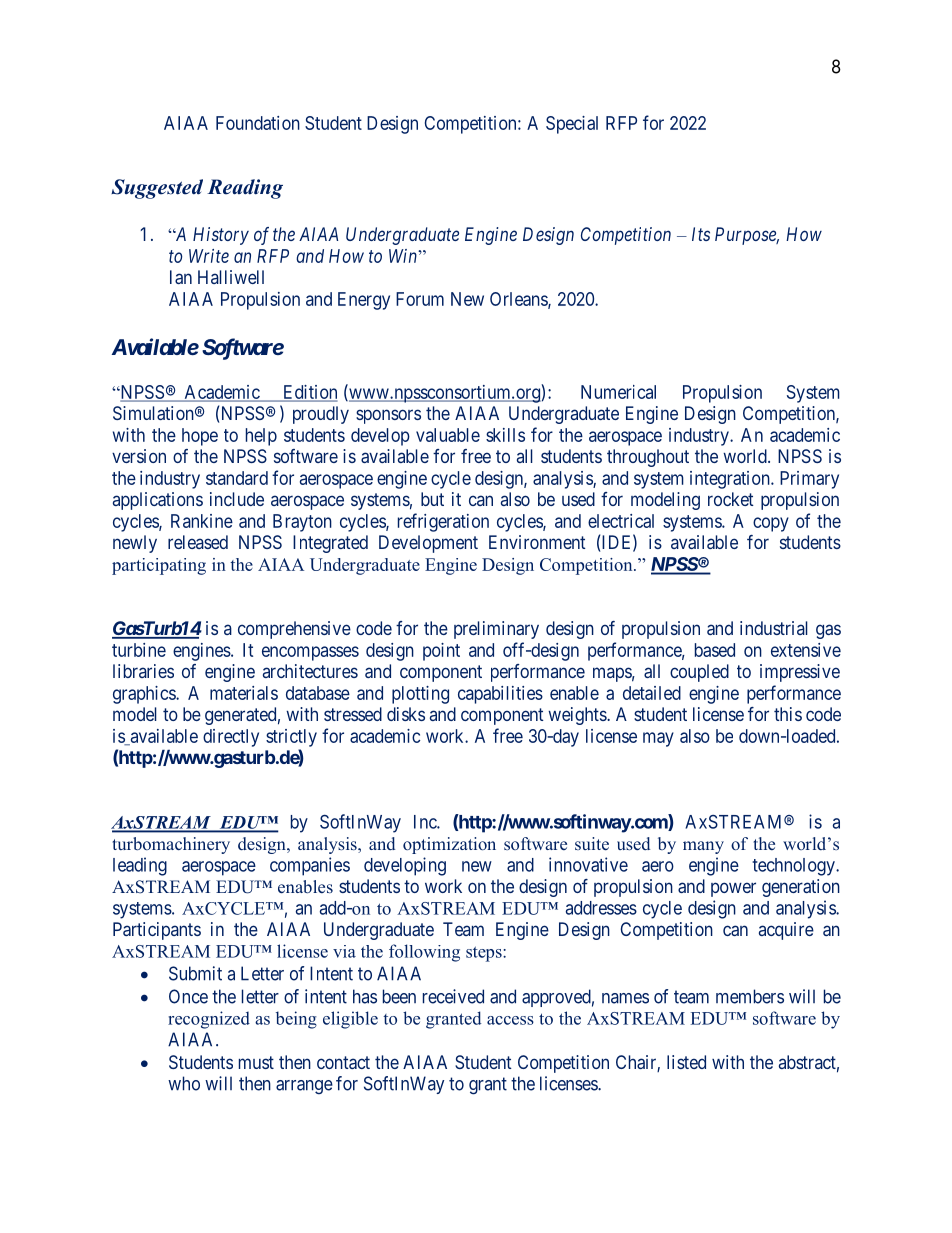 The width and height of the document is (952, 1233). Describe the element at coordinates (701, 234) in the document. I see `Its` at that location.
